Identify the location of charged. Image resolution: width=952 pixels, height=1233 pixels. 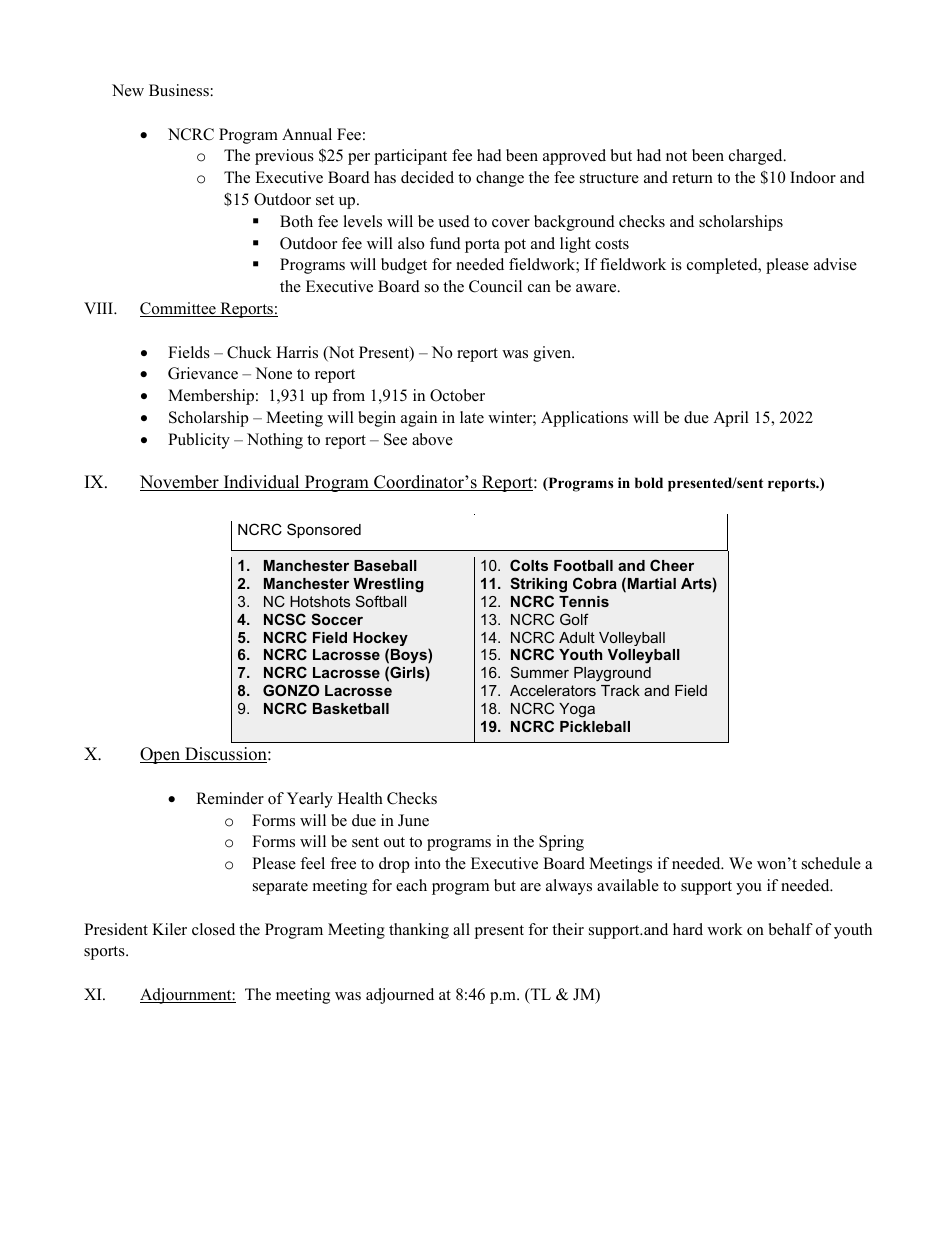
(757, 157).
